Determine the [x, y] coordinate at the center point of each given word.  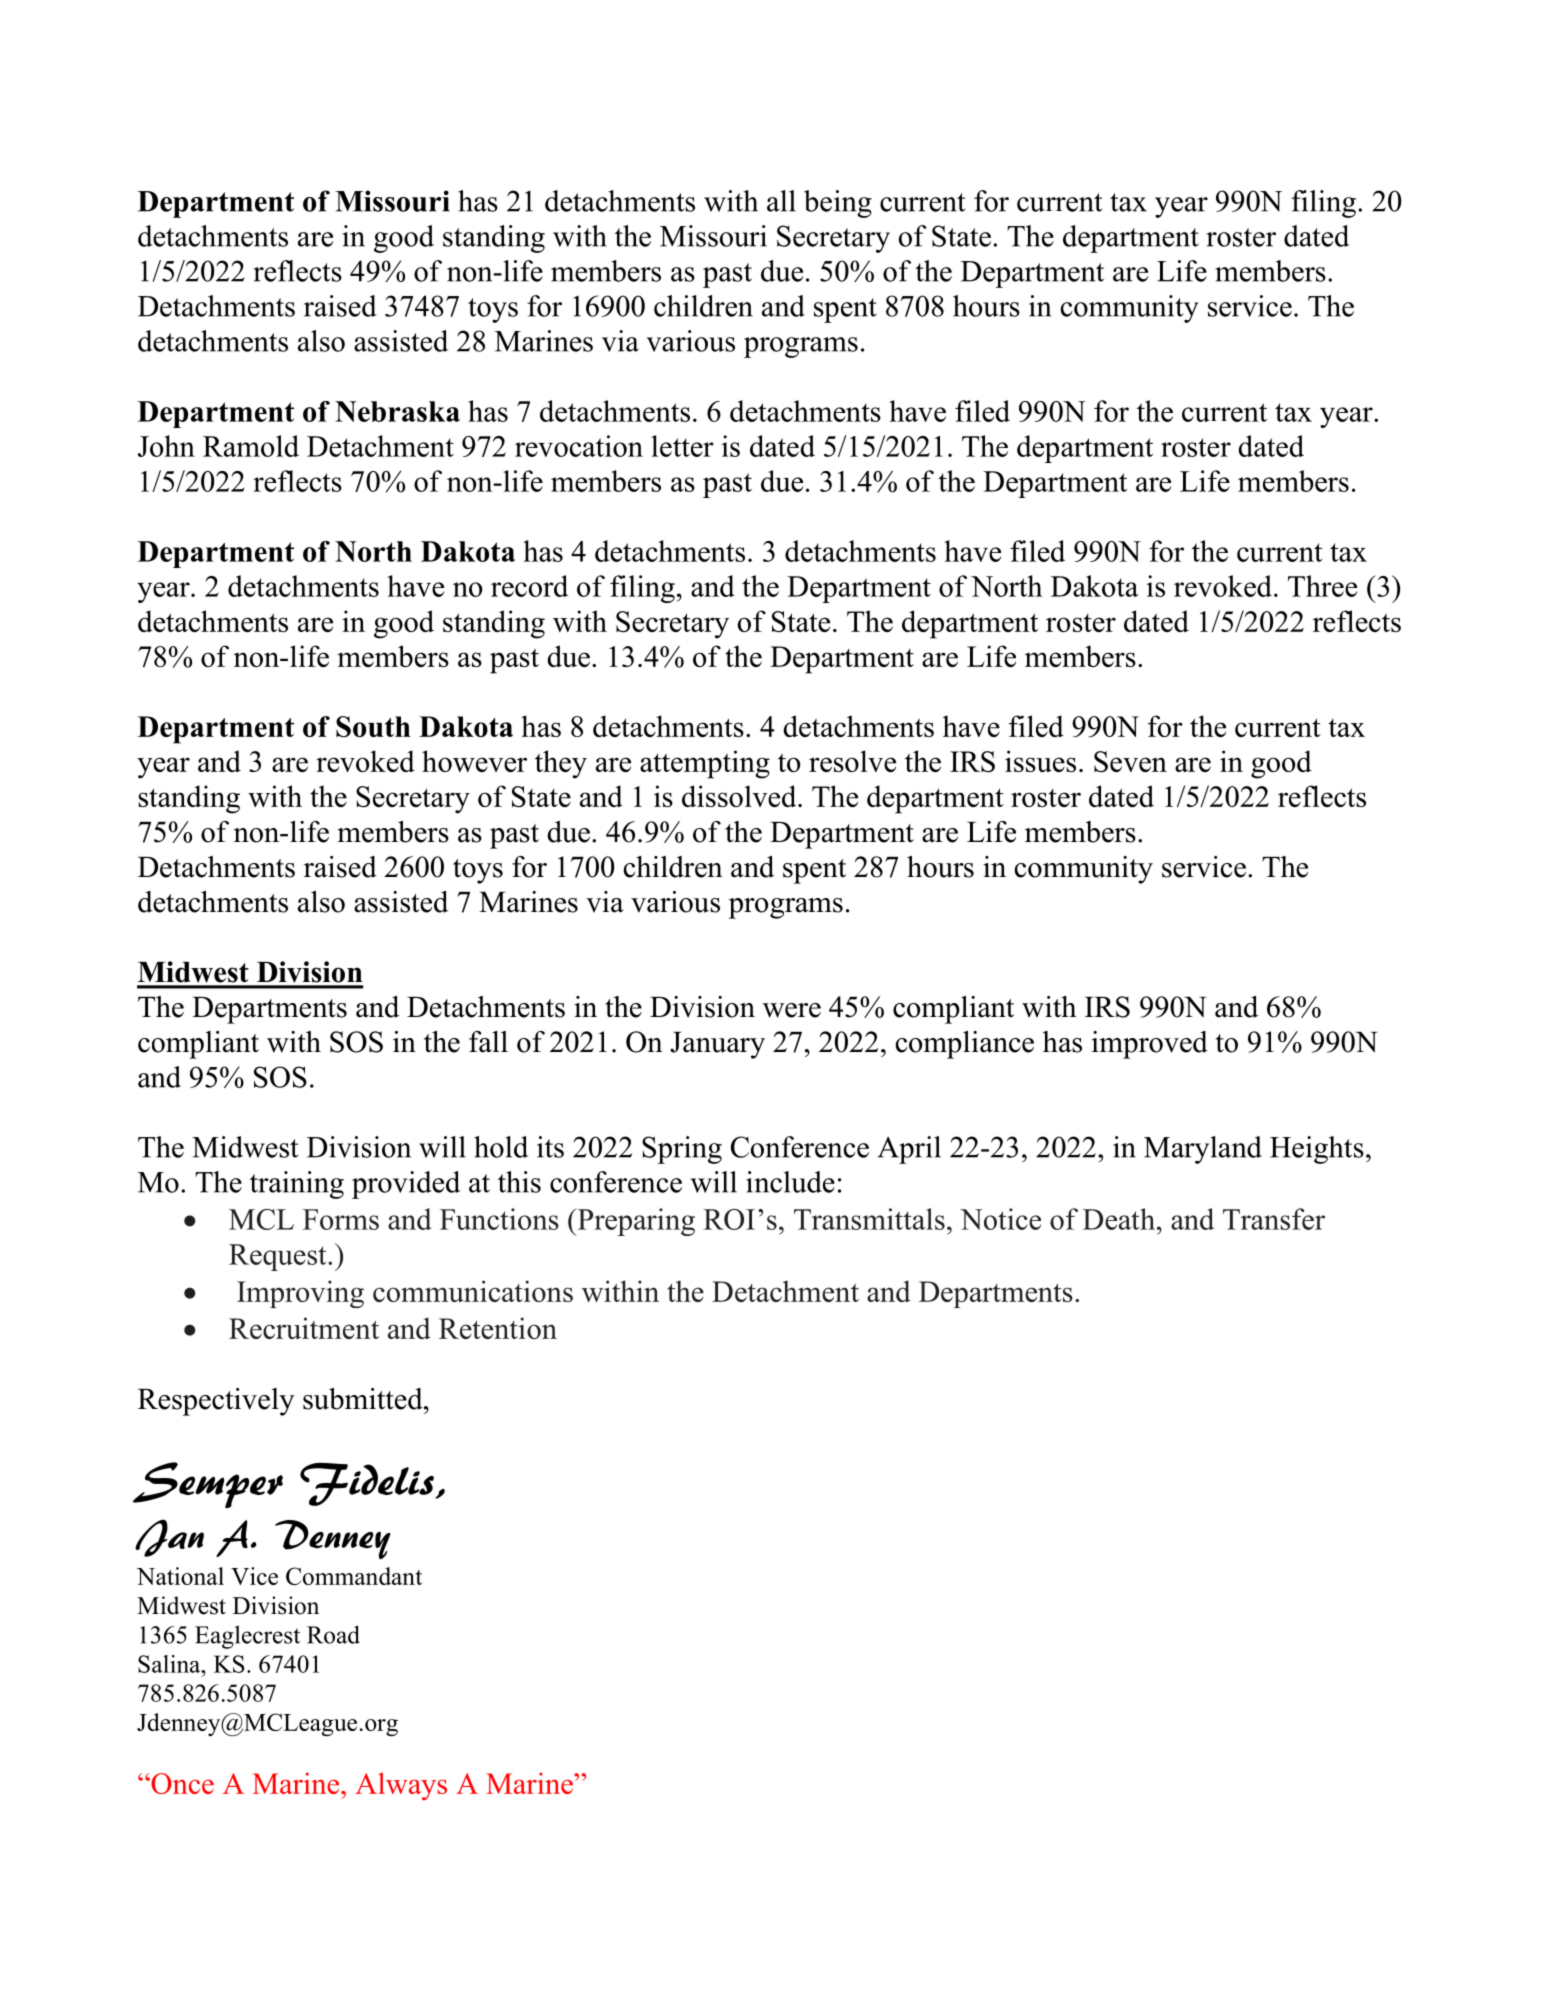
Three [1322, 586]
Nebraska [397, 411]
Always [401, 1786]
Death [1119, 1219]
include [790, 1182]
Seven [1130, 762]
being [838, 204]
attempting [705, 764]
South [373, 726]
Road [333, 1634]
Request [279, 1257]
